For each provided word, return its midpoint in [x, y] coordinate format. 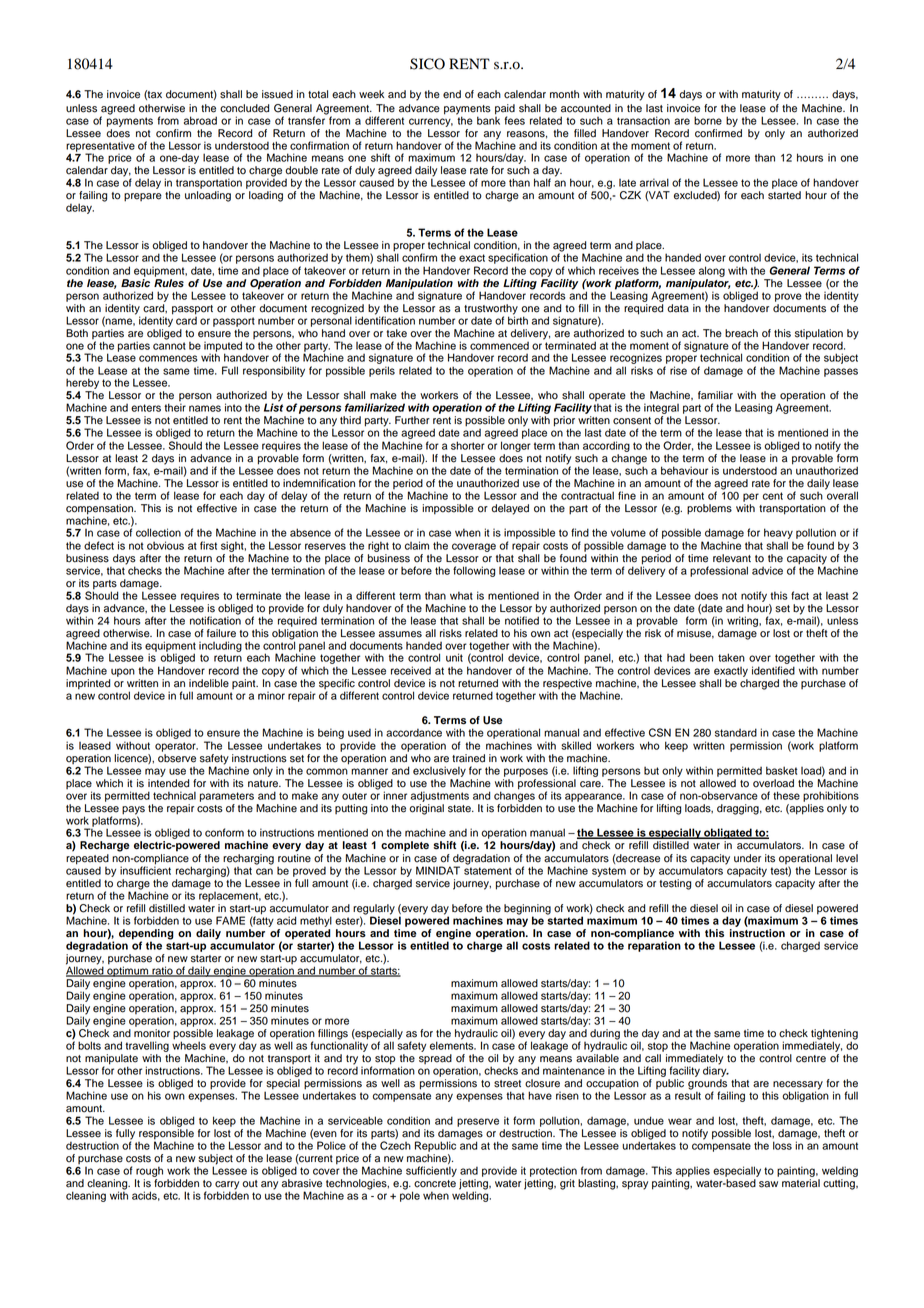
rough [149, 1171]
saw [768, 1184]
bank [488, 119]
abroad [200, 120]
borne [708, 120]
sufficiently [431, 1171]
